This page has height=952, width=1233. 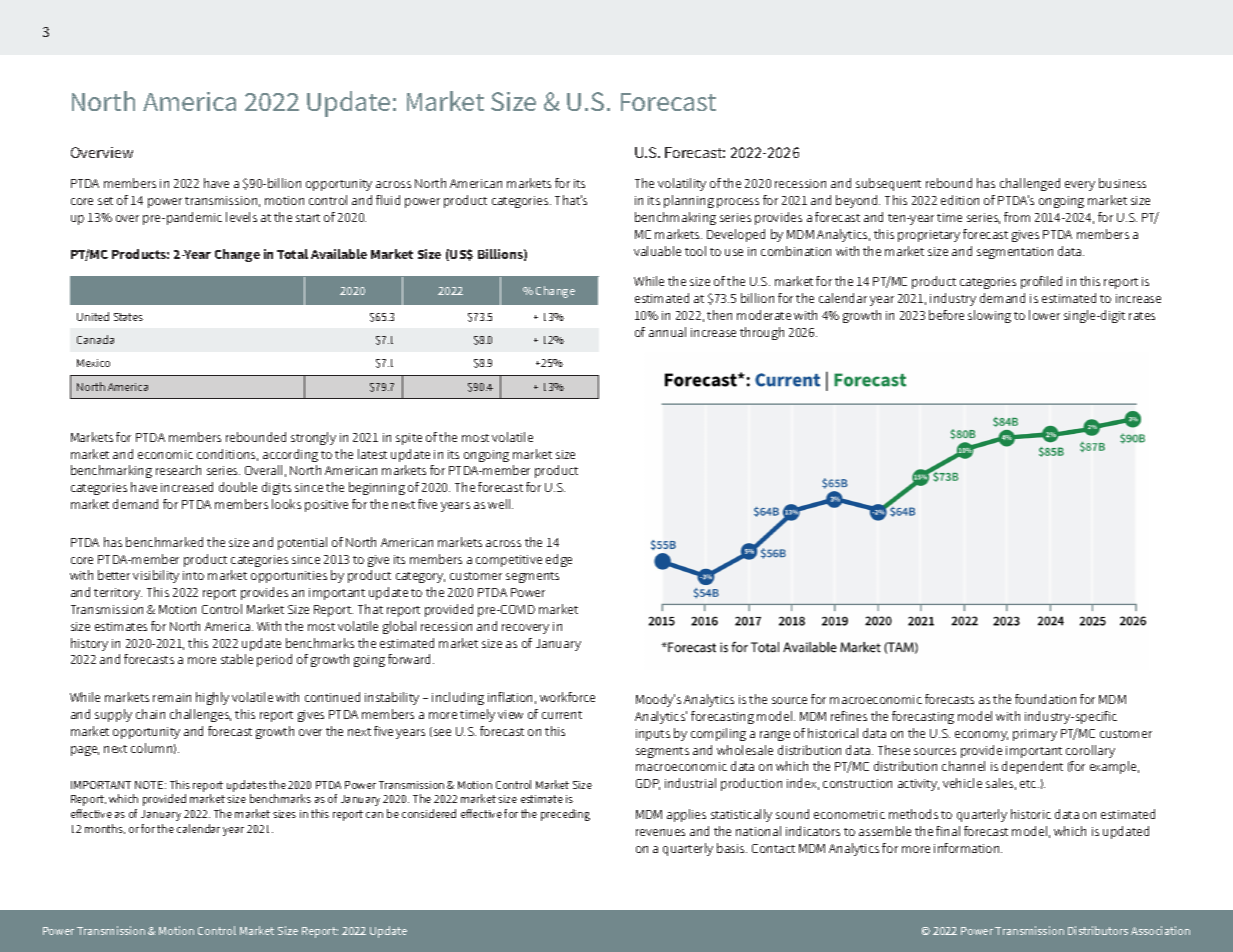 What do you see at coordinates (689, 201) in the page?
I see `planning` at bounding box center [689, 201].
